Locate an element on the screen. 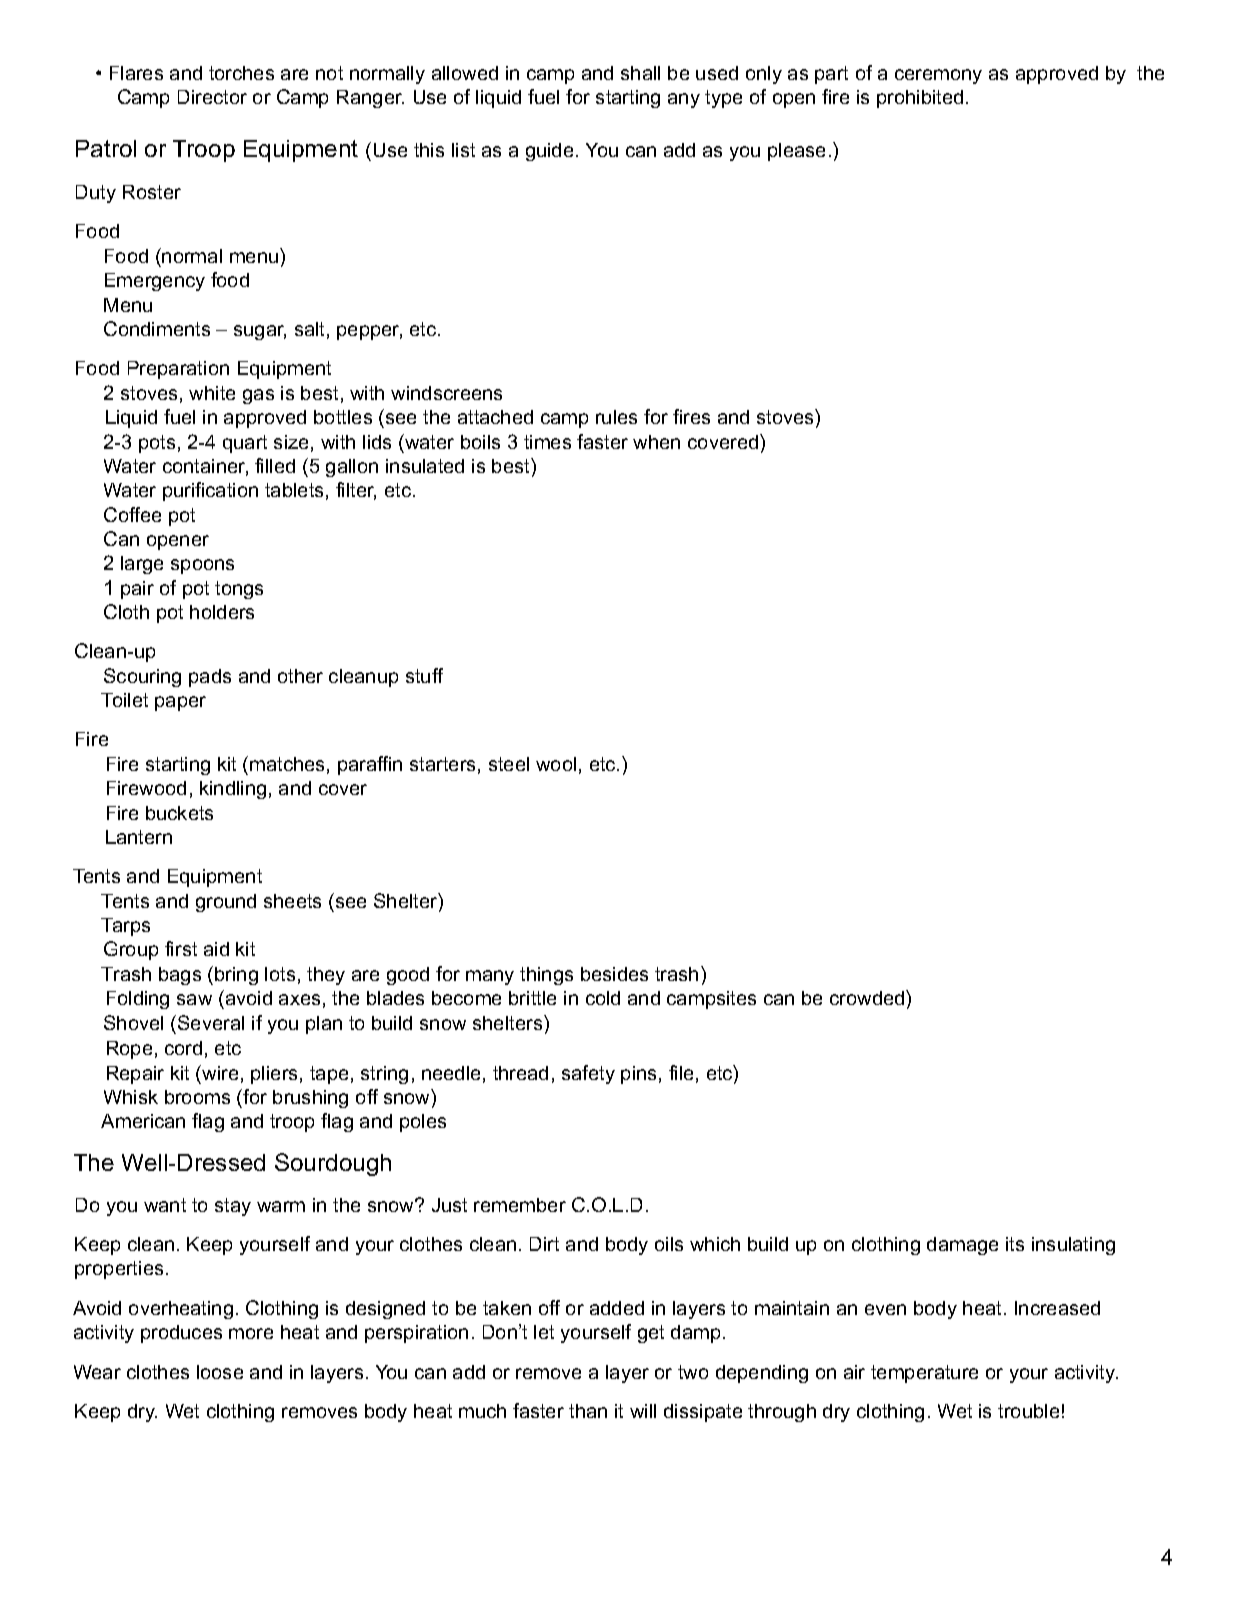 The image size is (1241, 1606). damage is located at coordinates (962, 1246).
